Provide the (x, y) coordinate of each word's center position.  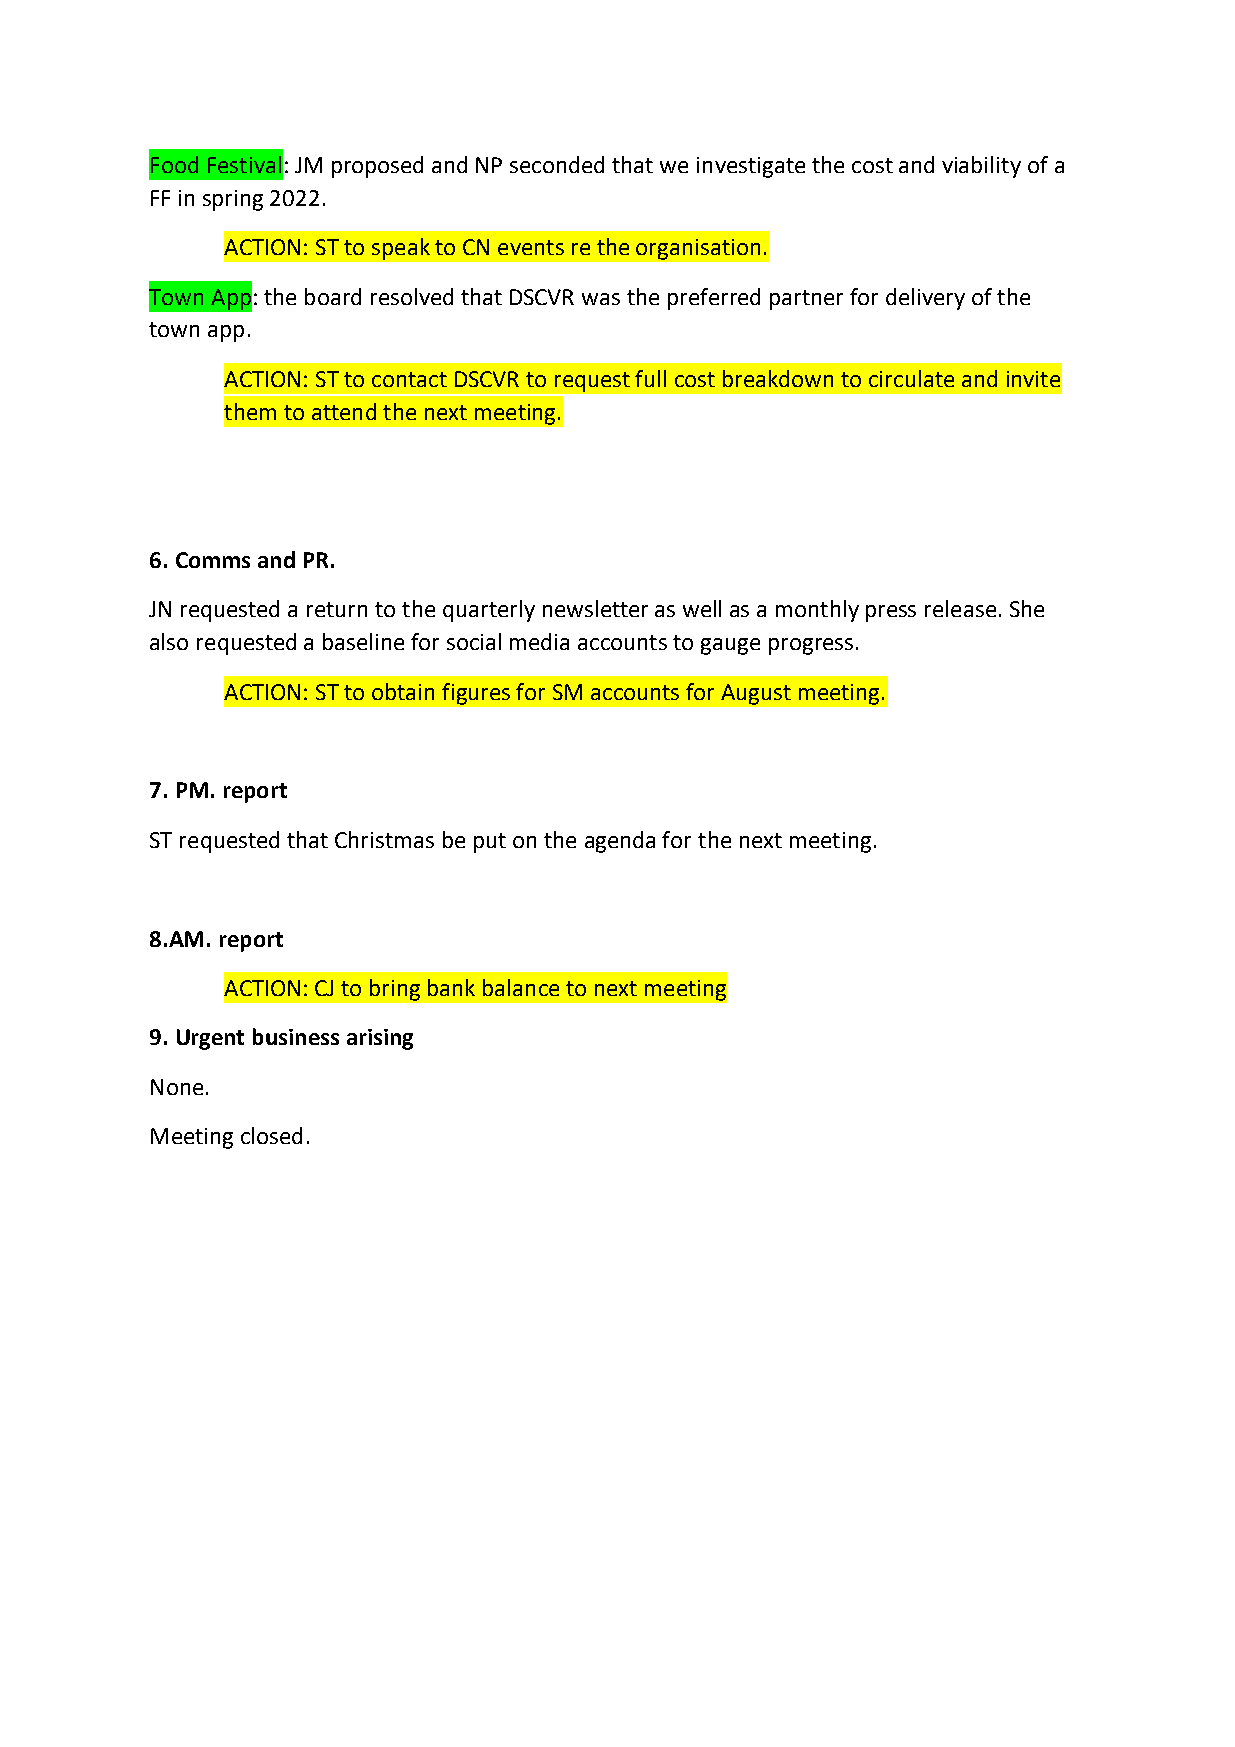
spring (233, 200)
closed (271, 1135)
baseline (363, 641)
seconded (557, 164)
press (891, 613)
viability (981, 167)
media (539, 641)
